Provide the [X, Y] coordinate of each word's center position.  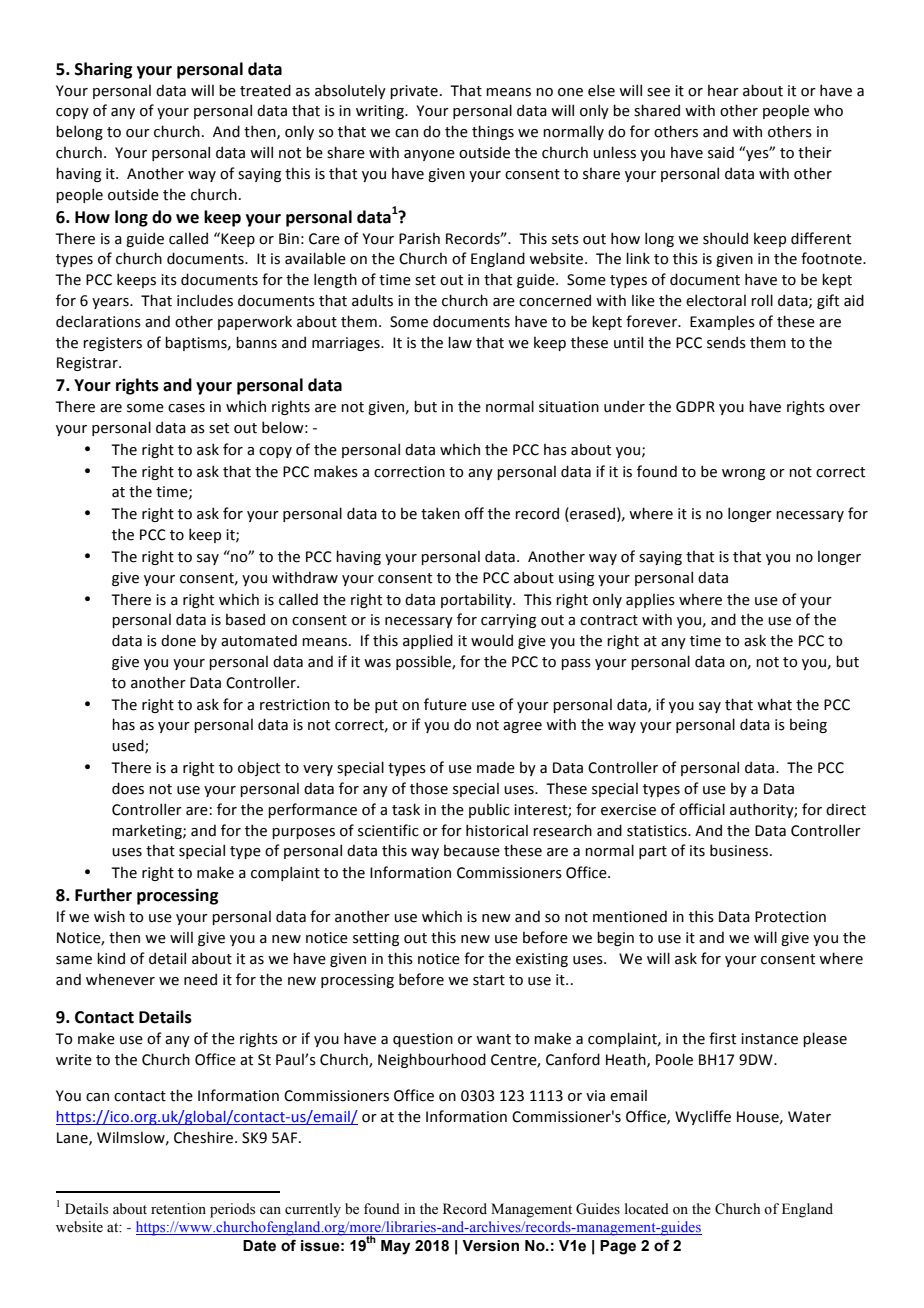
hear [723, 91]
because [472, 851]
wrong [743, 474]
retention [178, 1209]
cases [186, 408]
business [740, 850]
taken [440, 513]
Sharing [104, 70]
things [493, 132]
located [647, 1209]
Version [490, 1246]
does [128, 788]
